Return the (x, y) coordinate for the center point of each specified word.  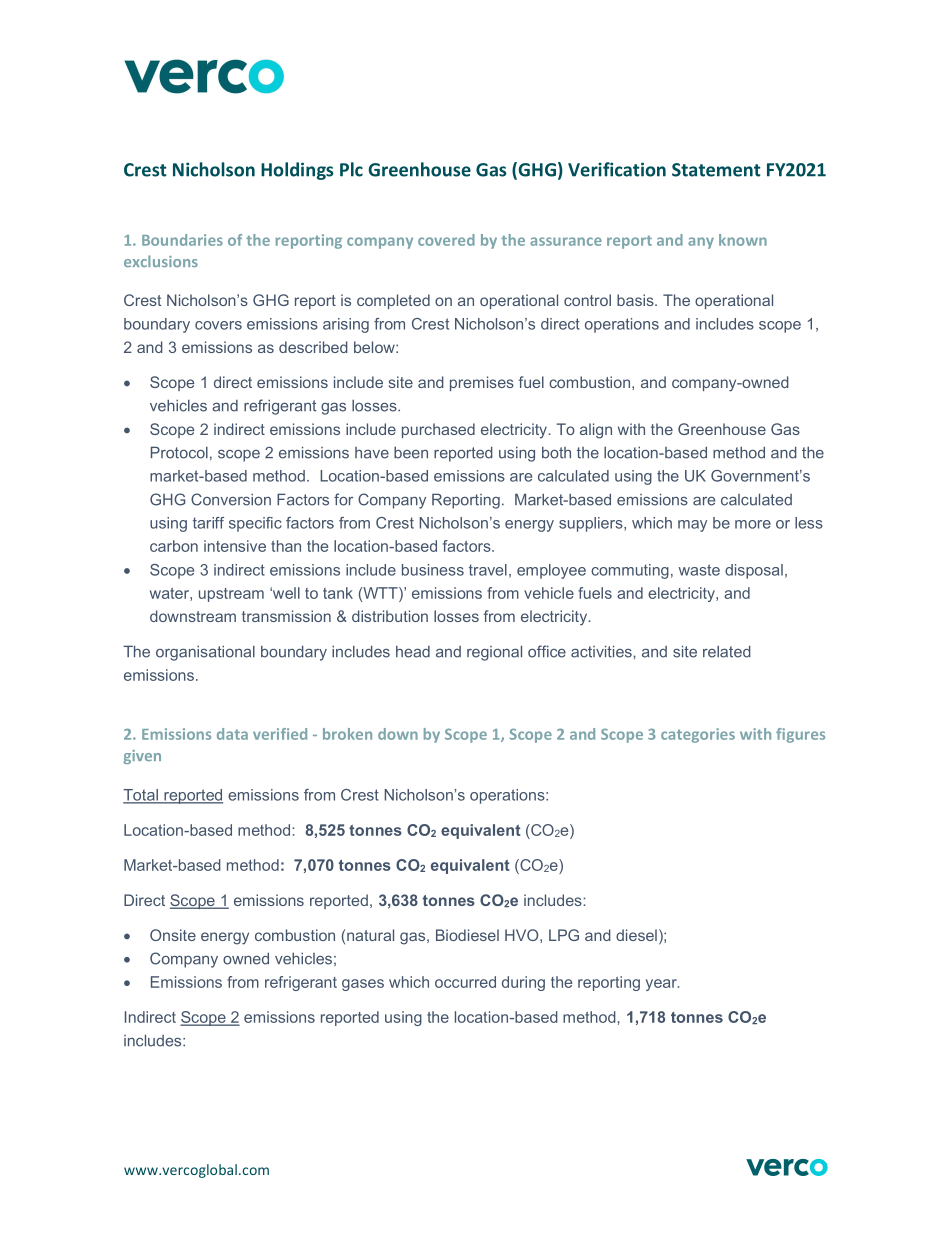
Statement (716, 170)
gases (363, 985)
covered (446, 240)
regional (494, 653)
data (232, 734)
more (753, 524)
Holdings (297, 171)
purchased (438, 430)
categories (698, 735)
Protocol (179, 452)
